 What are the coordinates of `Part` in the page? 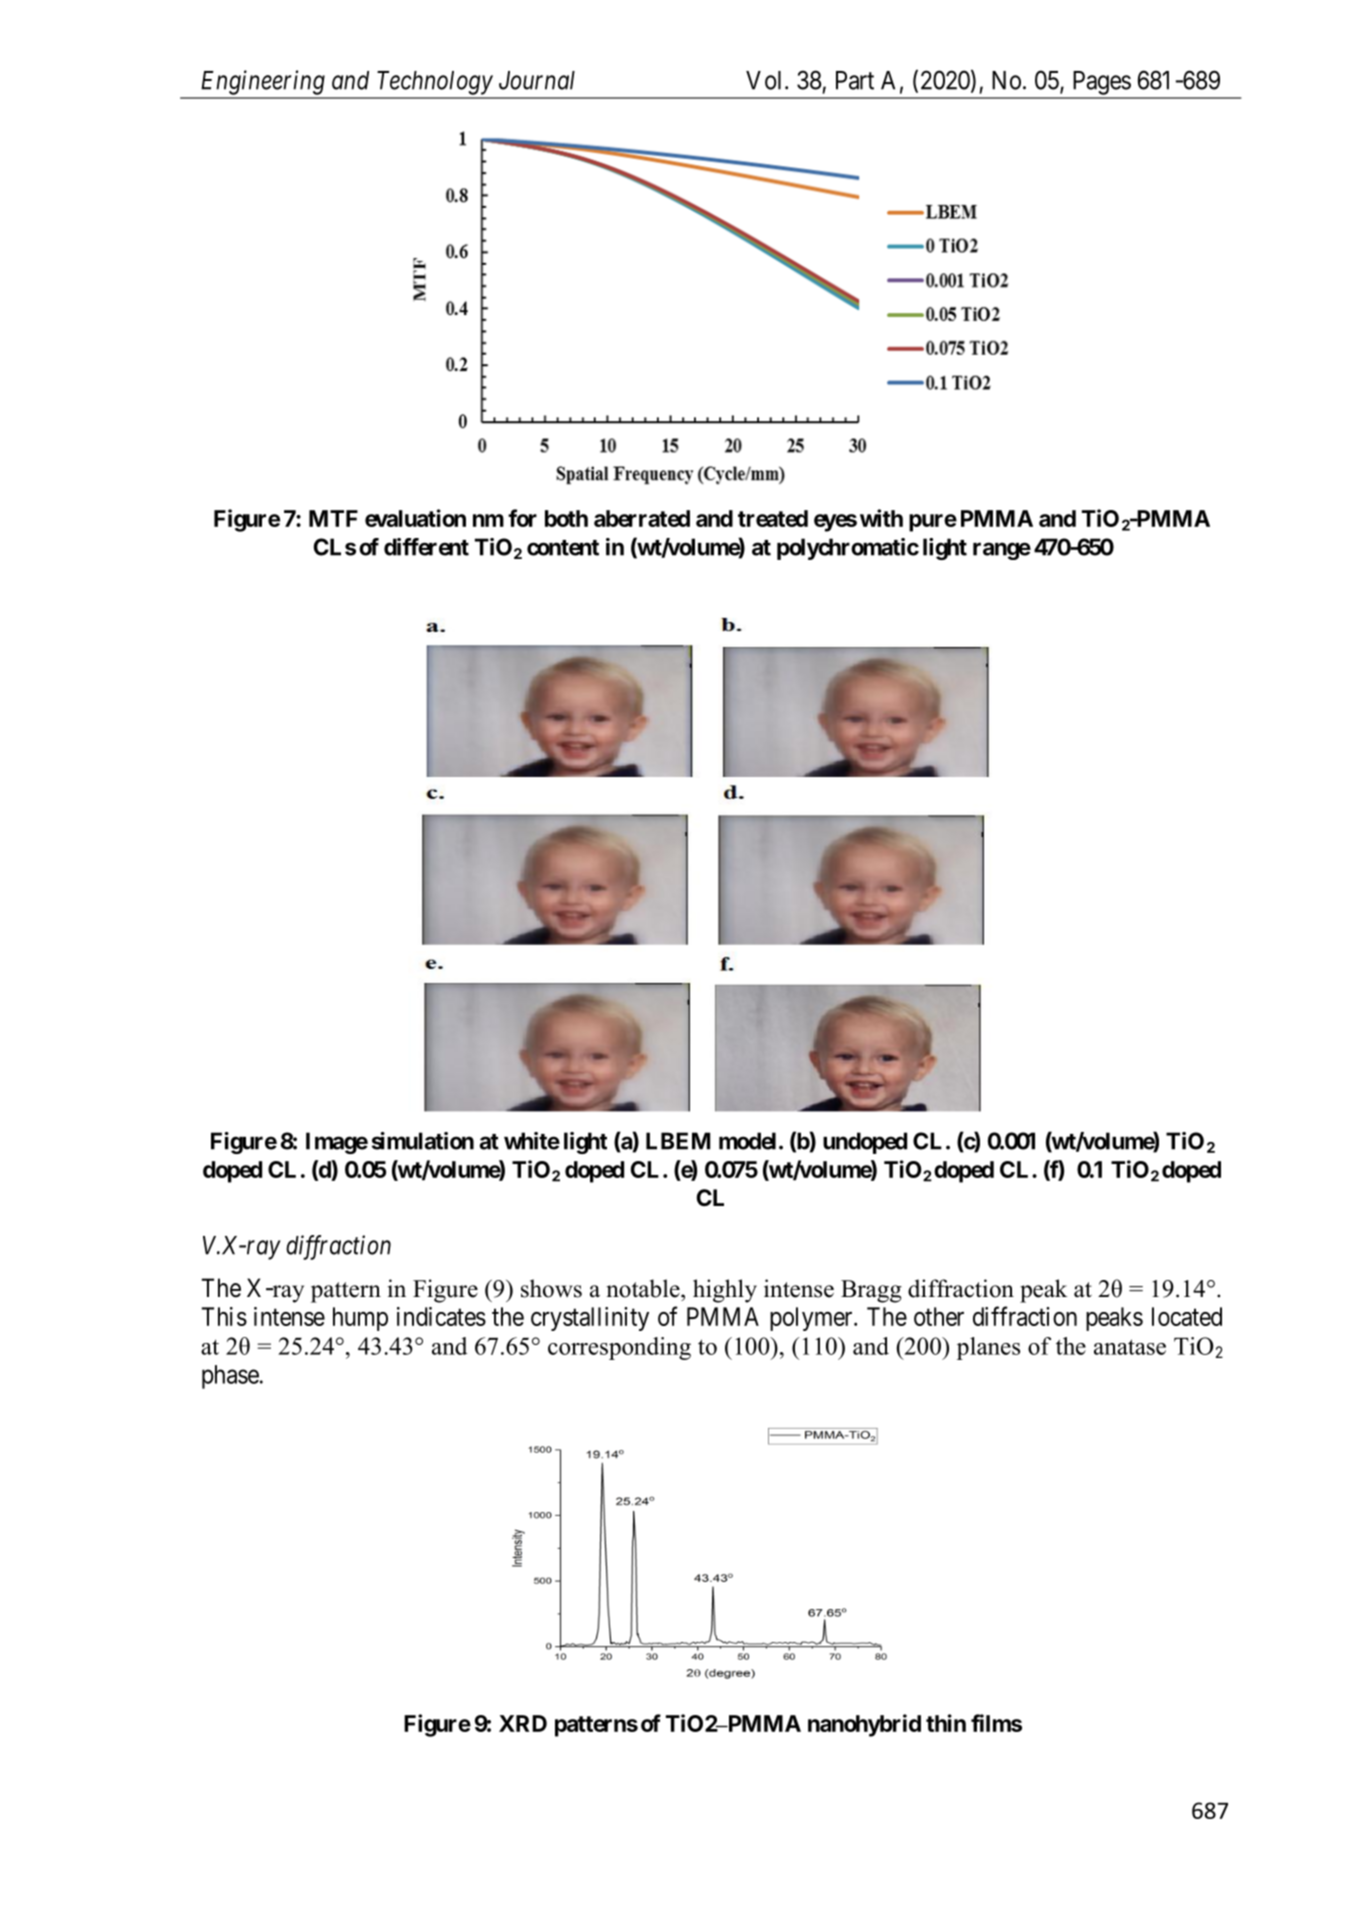 It's located at (855, 80).
